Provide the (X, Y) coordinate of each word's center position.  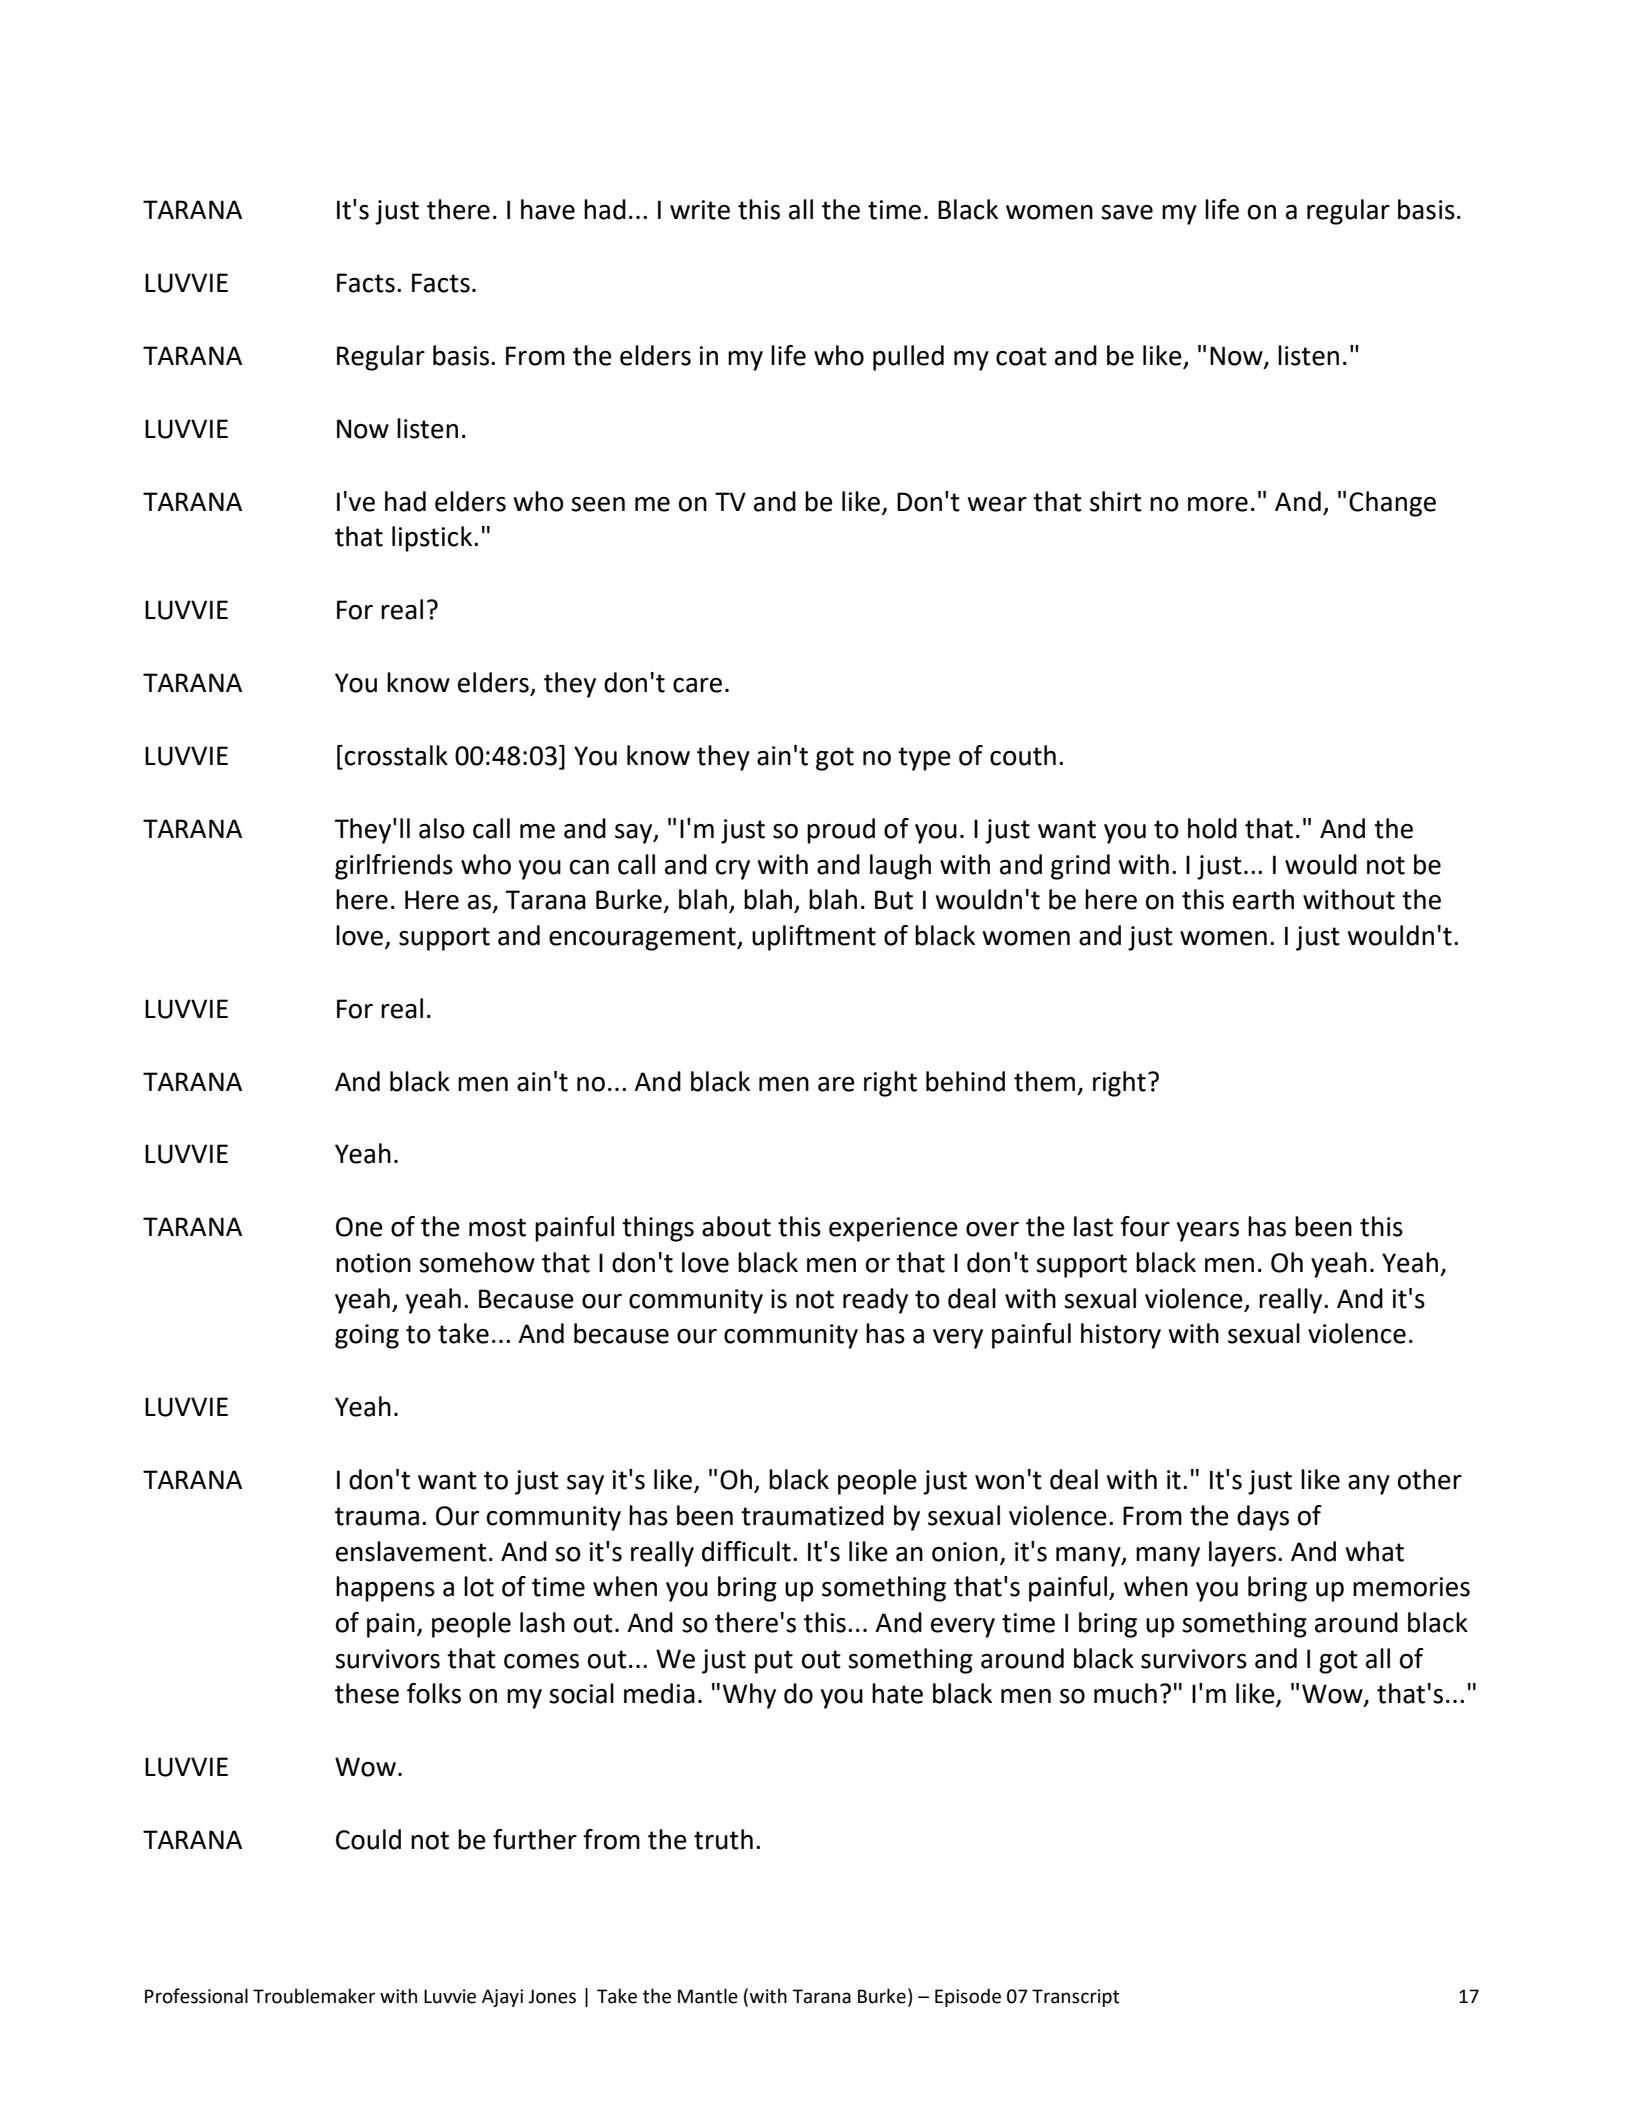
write (700, 210)
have (548, 209)
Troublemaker (314, 1996)
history (1121, 1336)
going (367, 1336)
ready (875, 1301)
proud (841, 831)
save (1127, 212)
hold (1212, 828)
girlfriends (394, 867)
